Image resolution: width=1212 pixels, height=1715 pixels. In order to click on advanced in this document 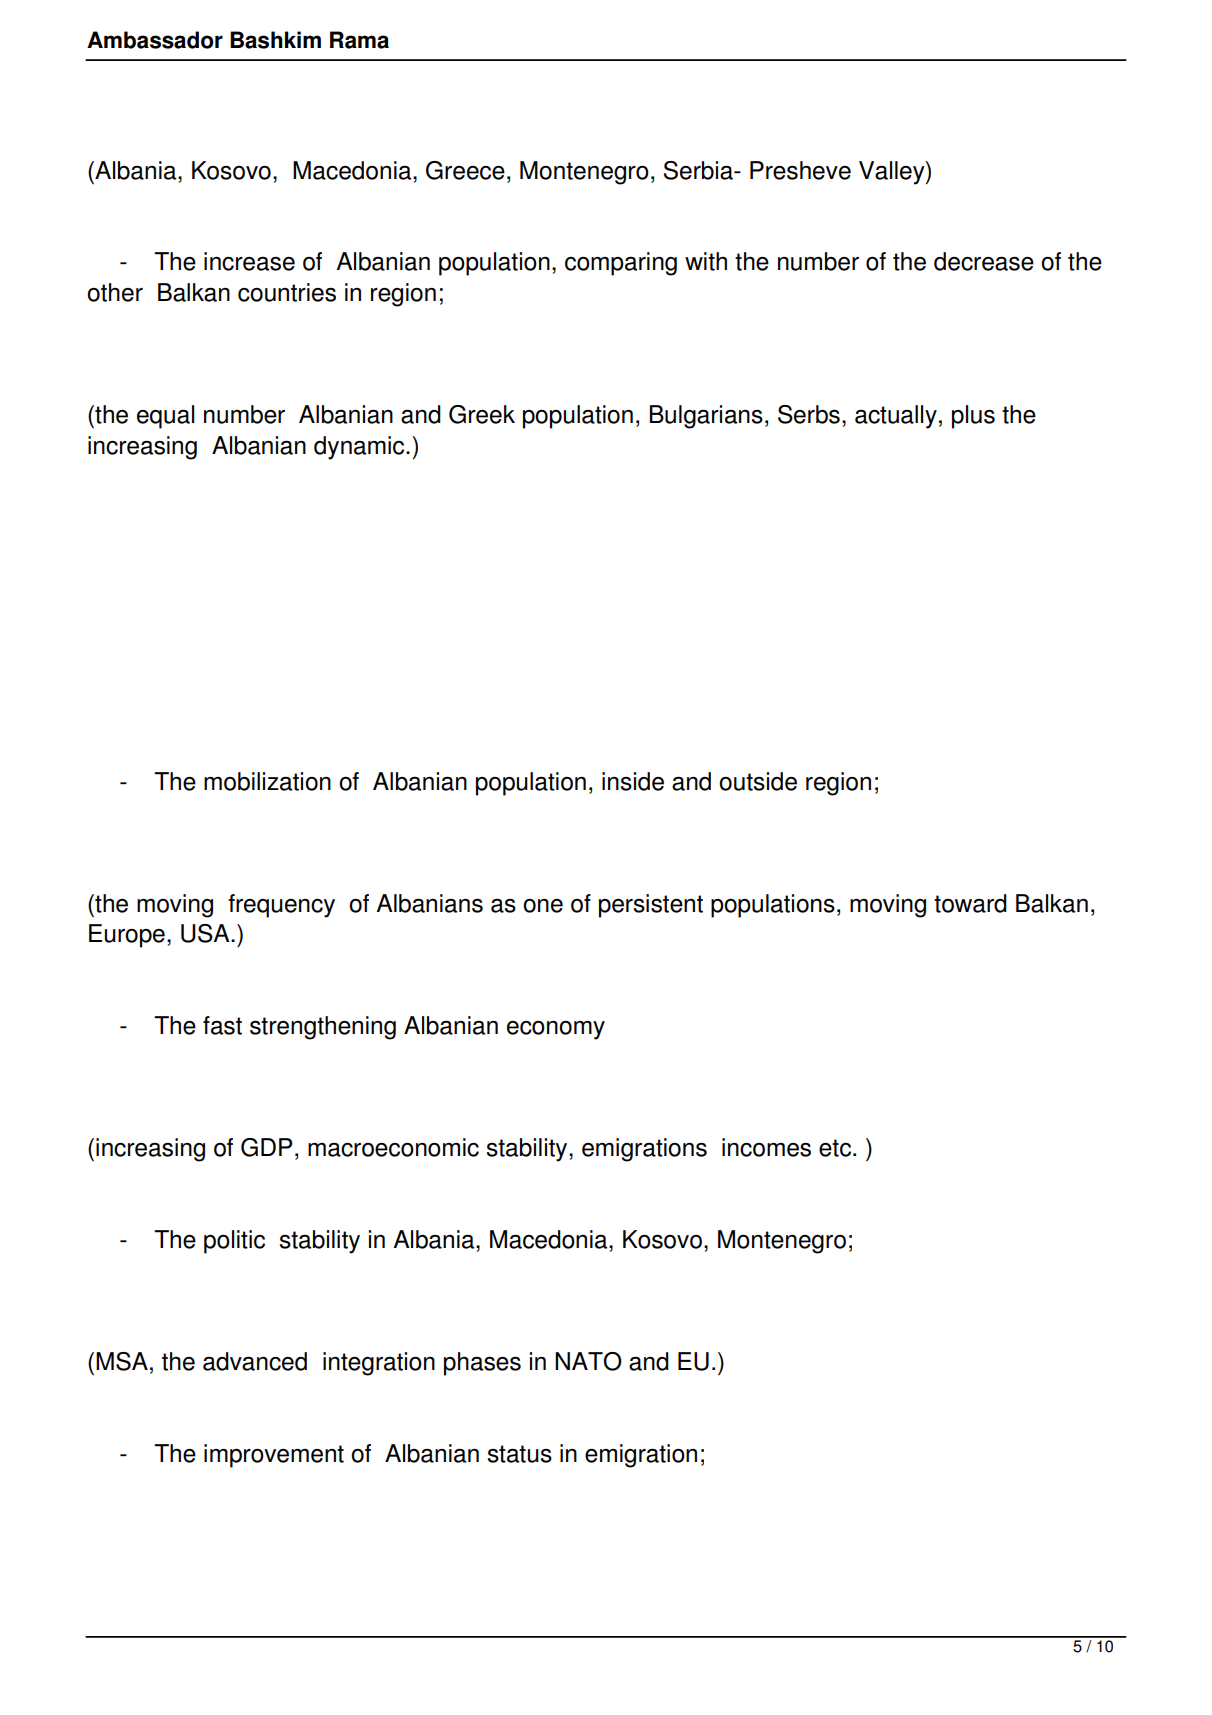, I will do `click(255, 1361)`.
